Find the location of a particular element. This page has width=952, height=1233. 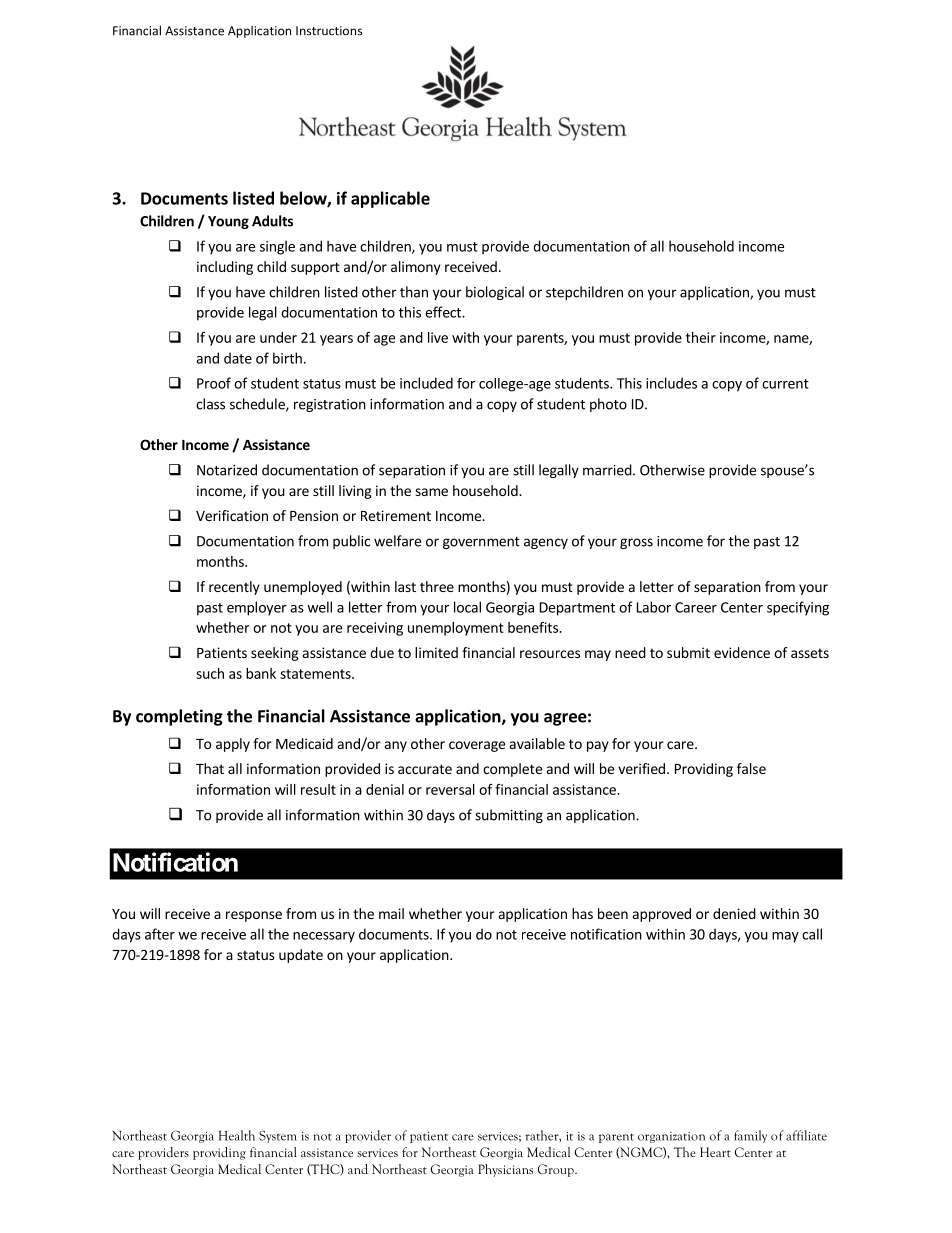

their is located at coordinates (701, 337).
